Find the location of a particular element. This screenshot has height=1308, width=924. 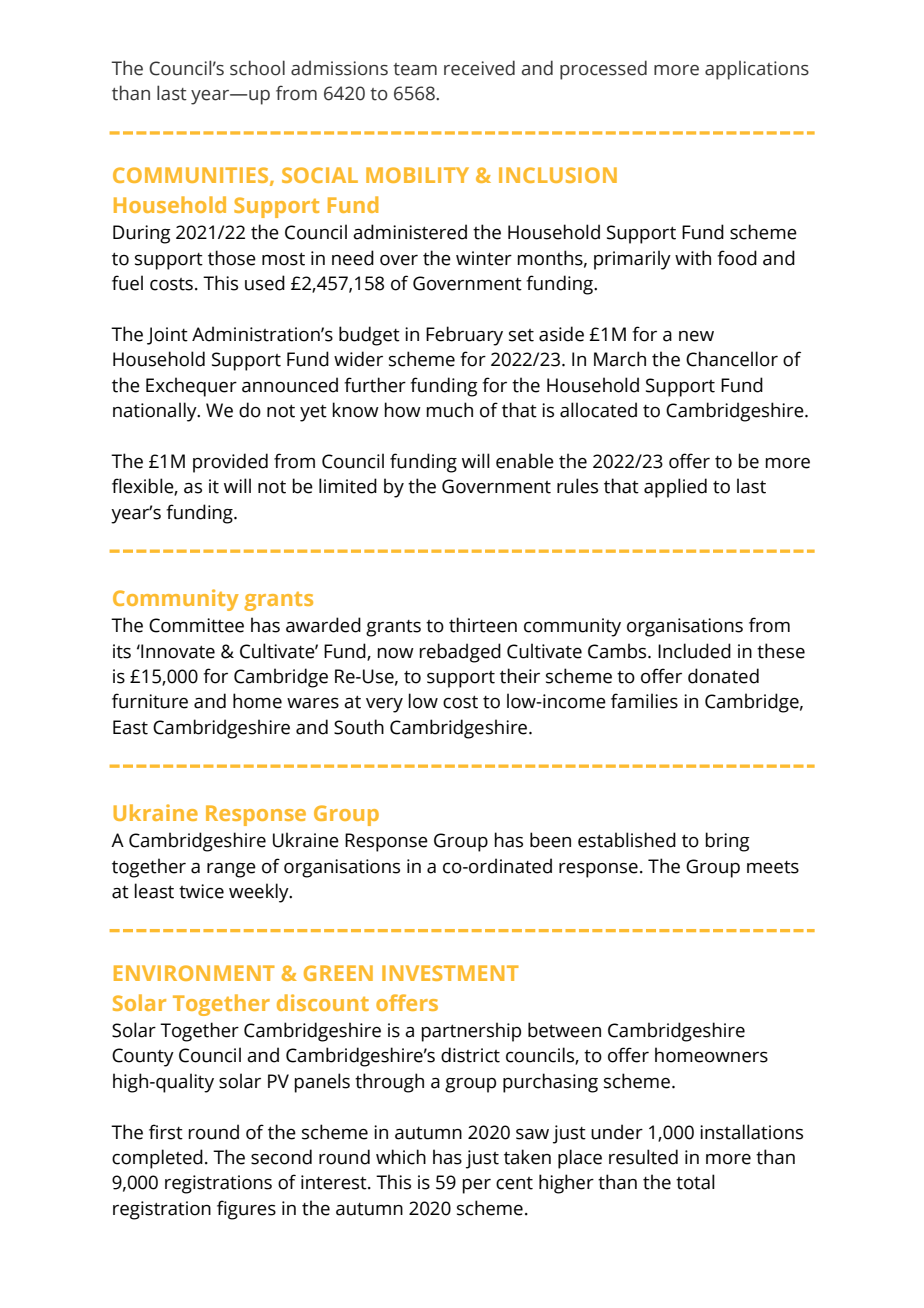

Chancellor is located at coordinates (732, 359).
